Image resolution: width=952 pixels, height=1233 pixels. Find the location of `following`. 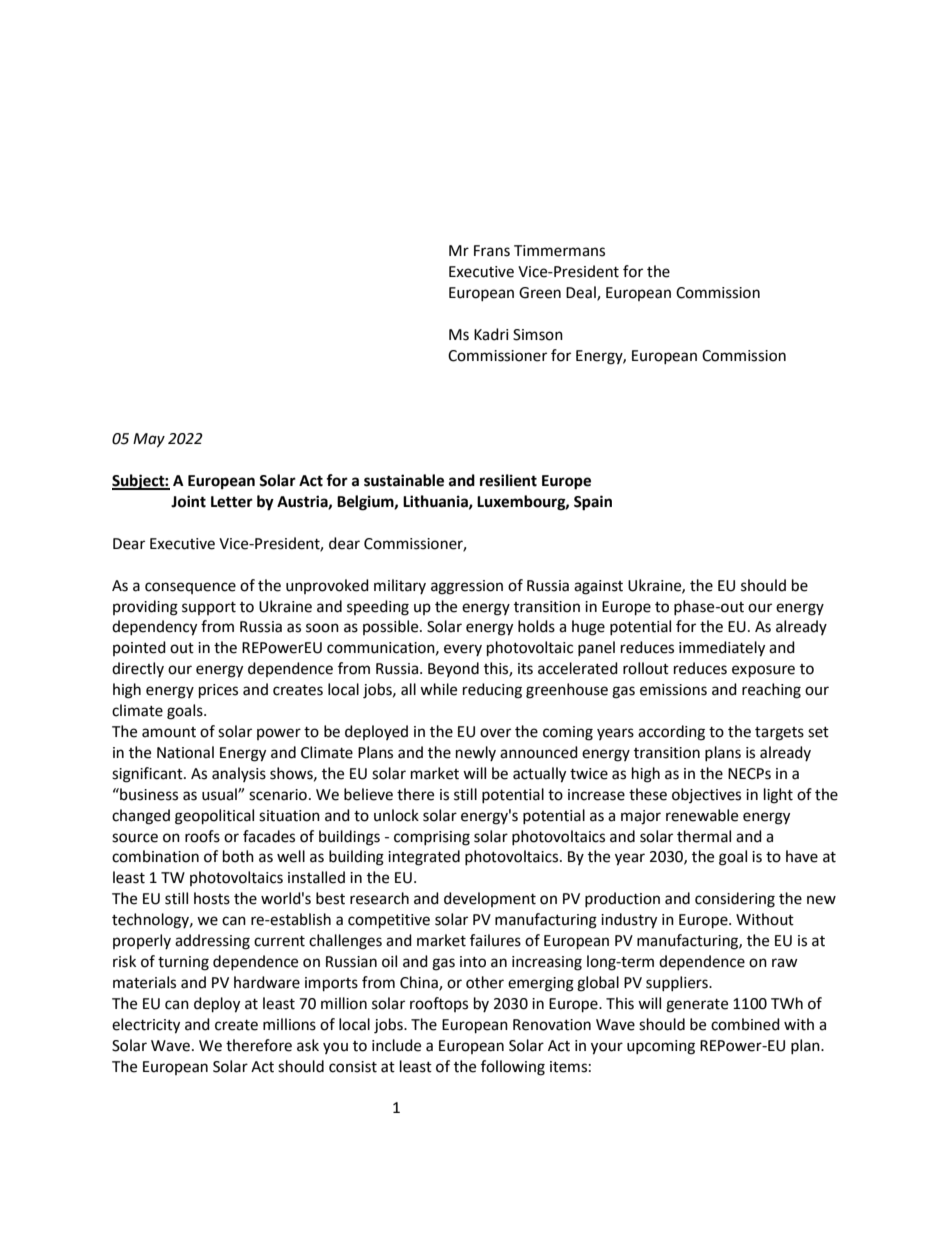

following is located at coordinates (513, 1068).
